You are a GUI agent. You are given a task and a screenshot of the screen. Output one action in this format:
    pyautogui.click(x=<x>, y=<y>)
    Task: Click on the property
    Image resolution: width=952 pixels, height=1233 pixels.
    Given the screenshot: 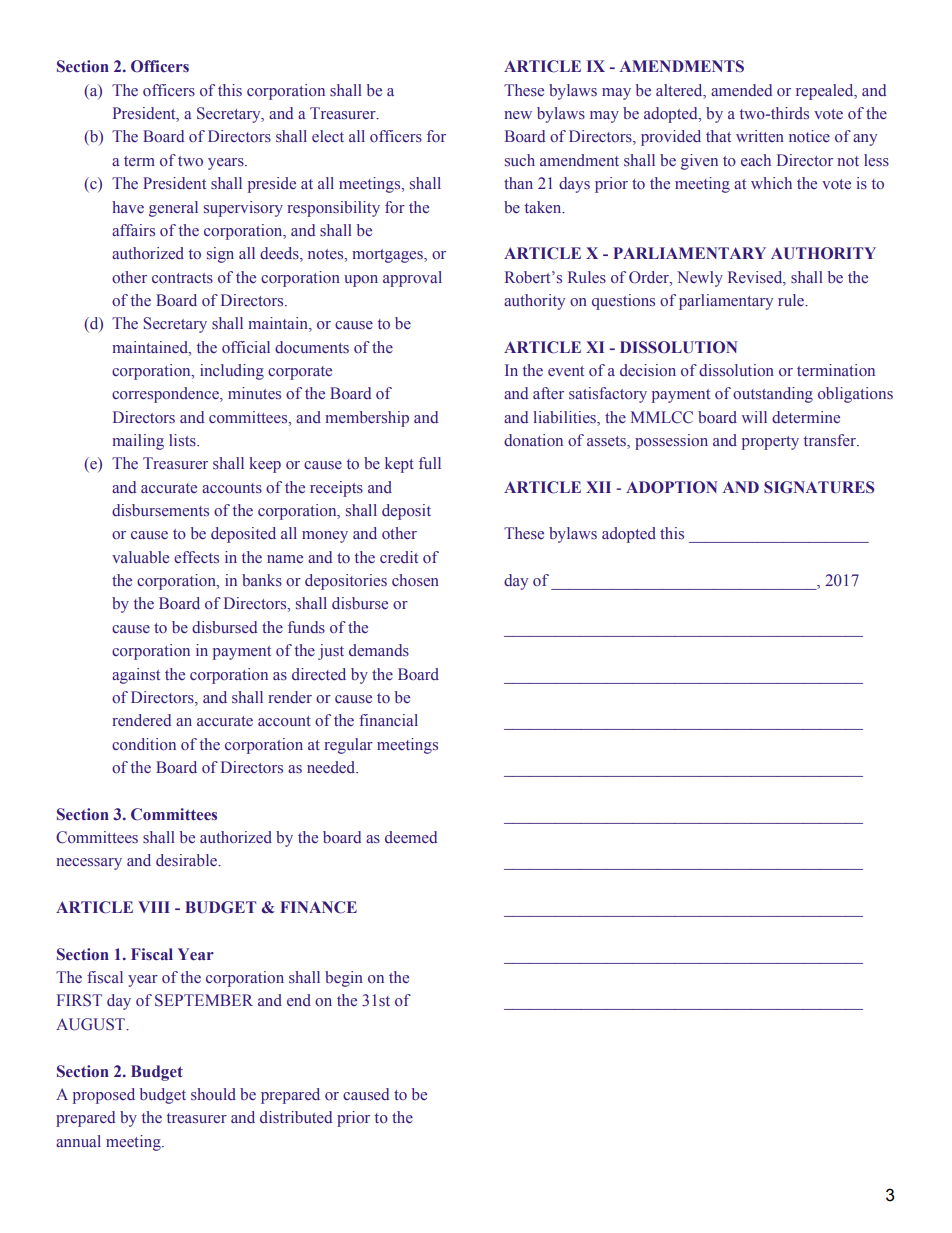 What is the action you would take?
    pyautogui.click(x=770, y=443)
